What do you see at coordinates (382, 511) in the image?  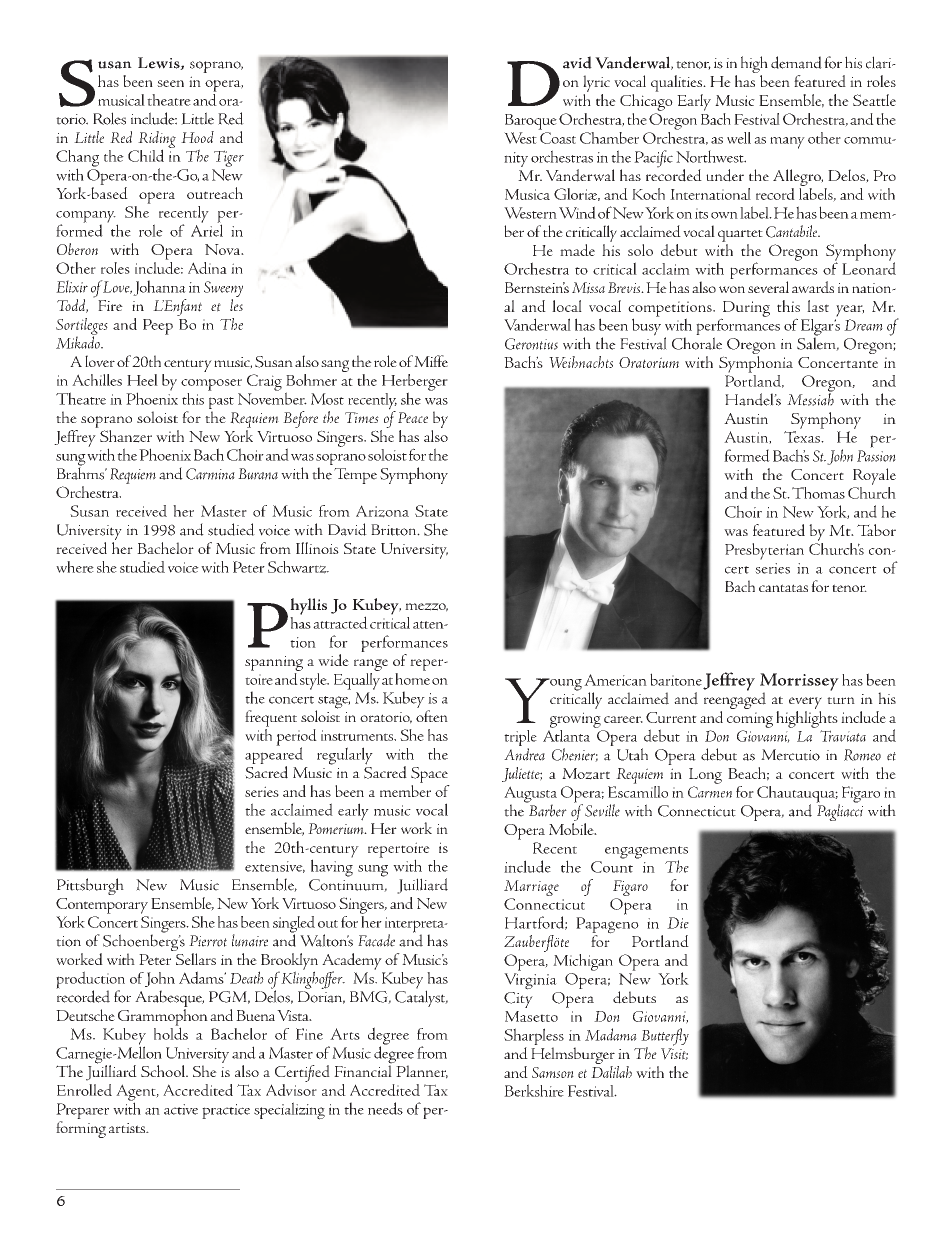 I see `Arizona` at bounding box center [382, 511].
